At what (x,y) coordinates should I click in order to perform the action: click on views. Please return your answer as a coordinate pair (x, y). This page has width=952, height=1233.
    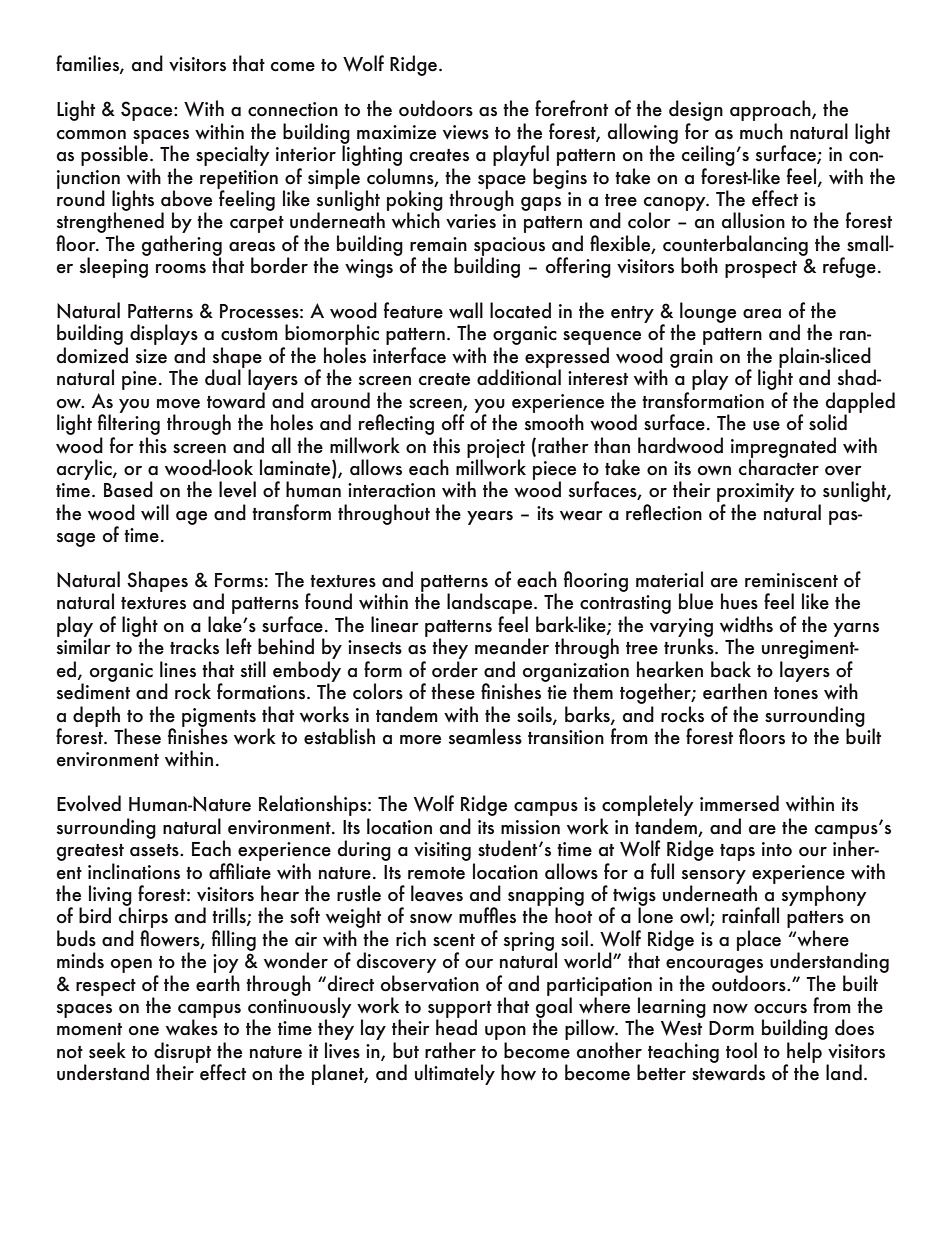
    Looking at the image, I should click on (466, 132).
